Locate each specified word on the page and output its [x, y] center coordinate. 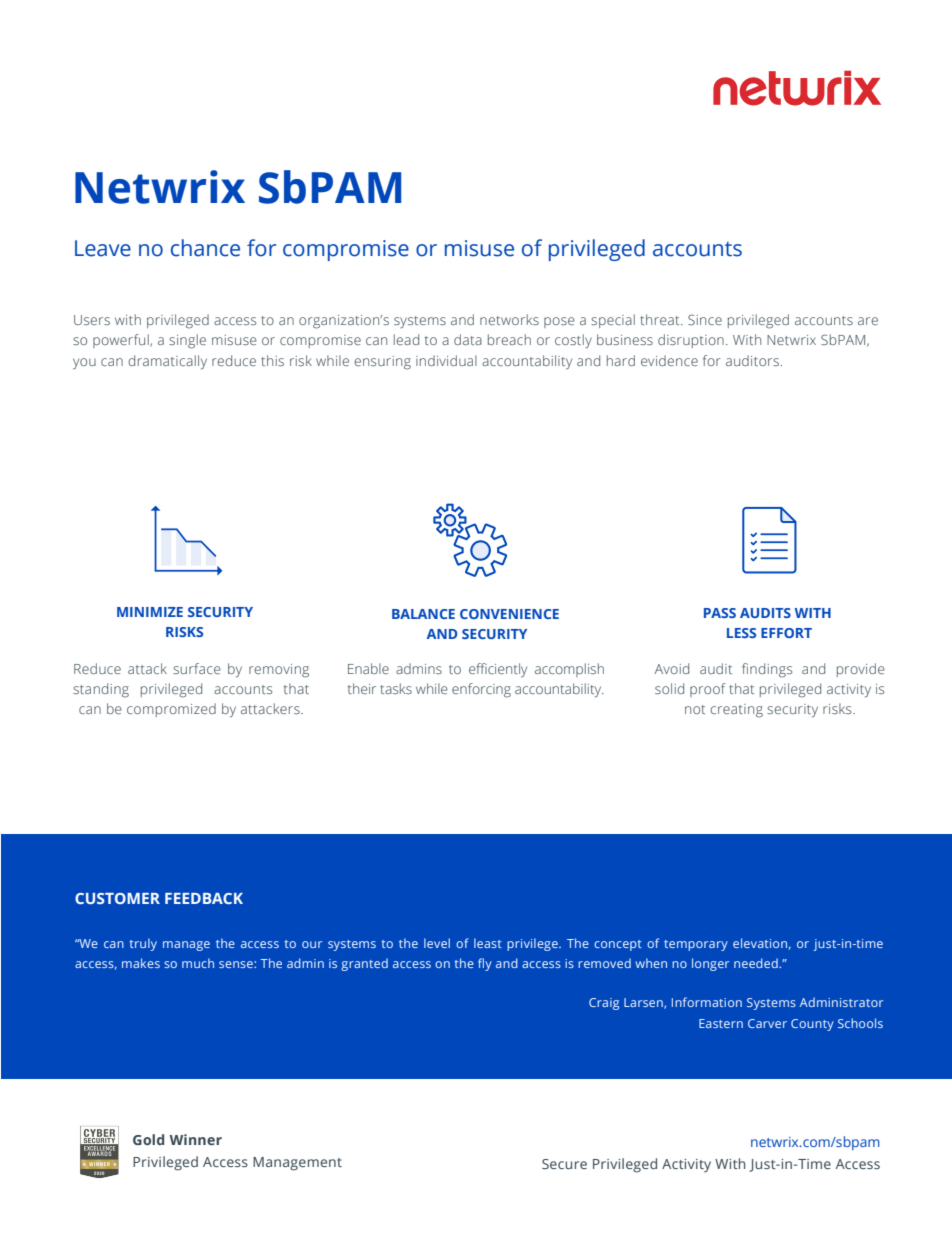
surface [197, 668]
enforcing [481, 690]
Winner [195, 1139]
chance [205, 248]
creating [736, 711]
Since [705, 319]
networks [509, 319]
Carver [767, 1023]
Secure [564, 1164]
